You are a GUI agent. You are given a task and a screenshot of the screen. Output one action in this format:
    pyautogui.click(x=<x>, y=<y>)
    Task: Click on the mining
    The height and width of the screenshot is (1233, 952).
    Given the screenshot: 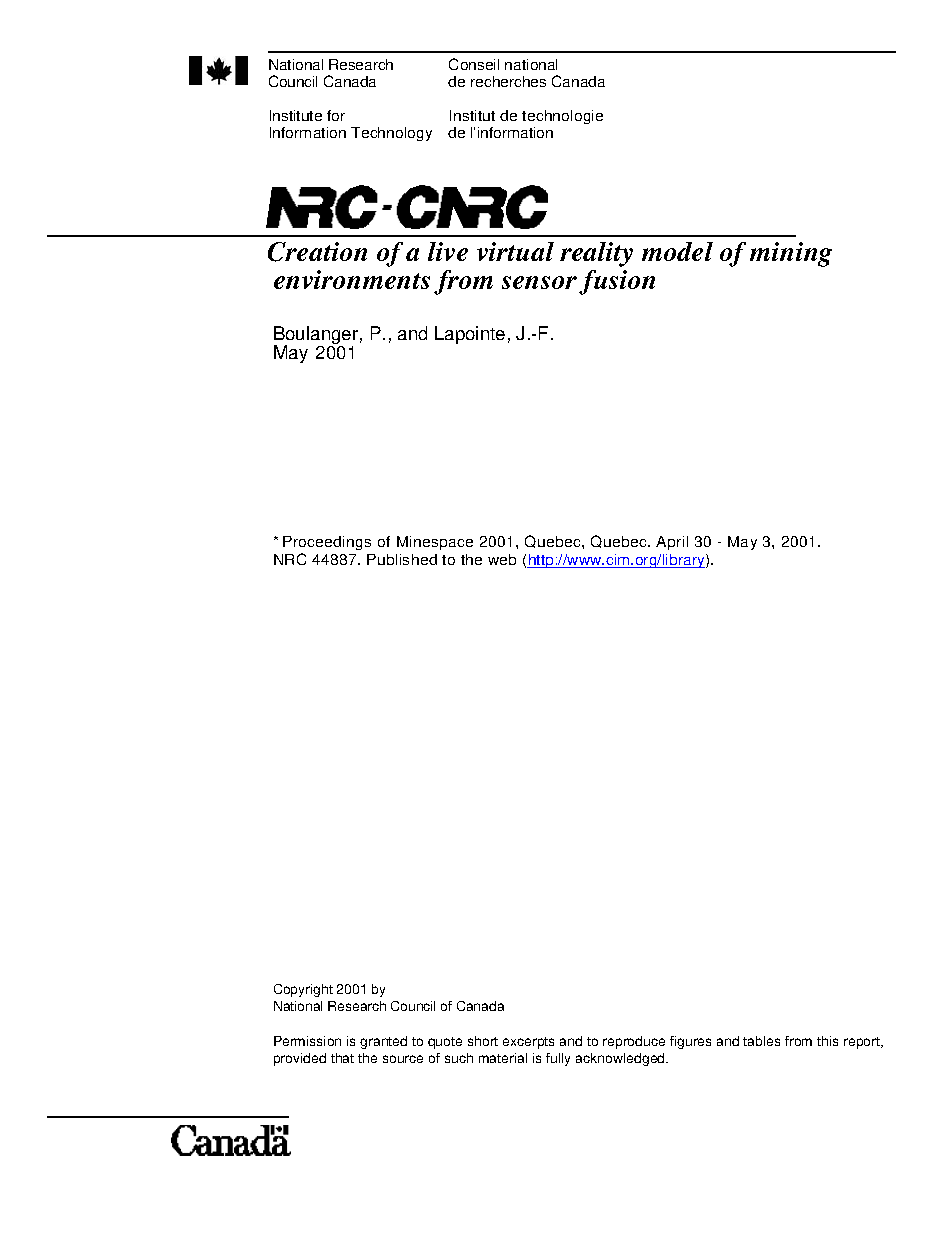 What is the action you would take?
    pyautogui.click(x=791, y=254)
